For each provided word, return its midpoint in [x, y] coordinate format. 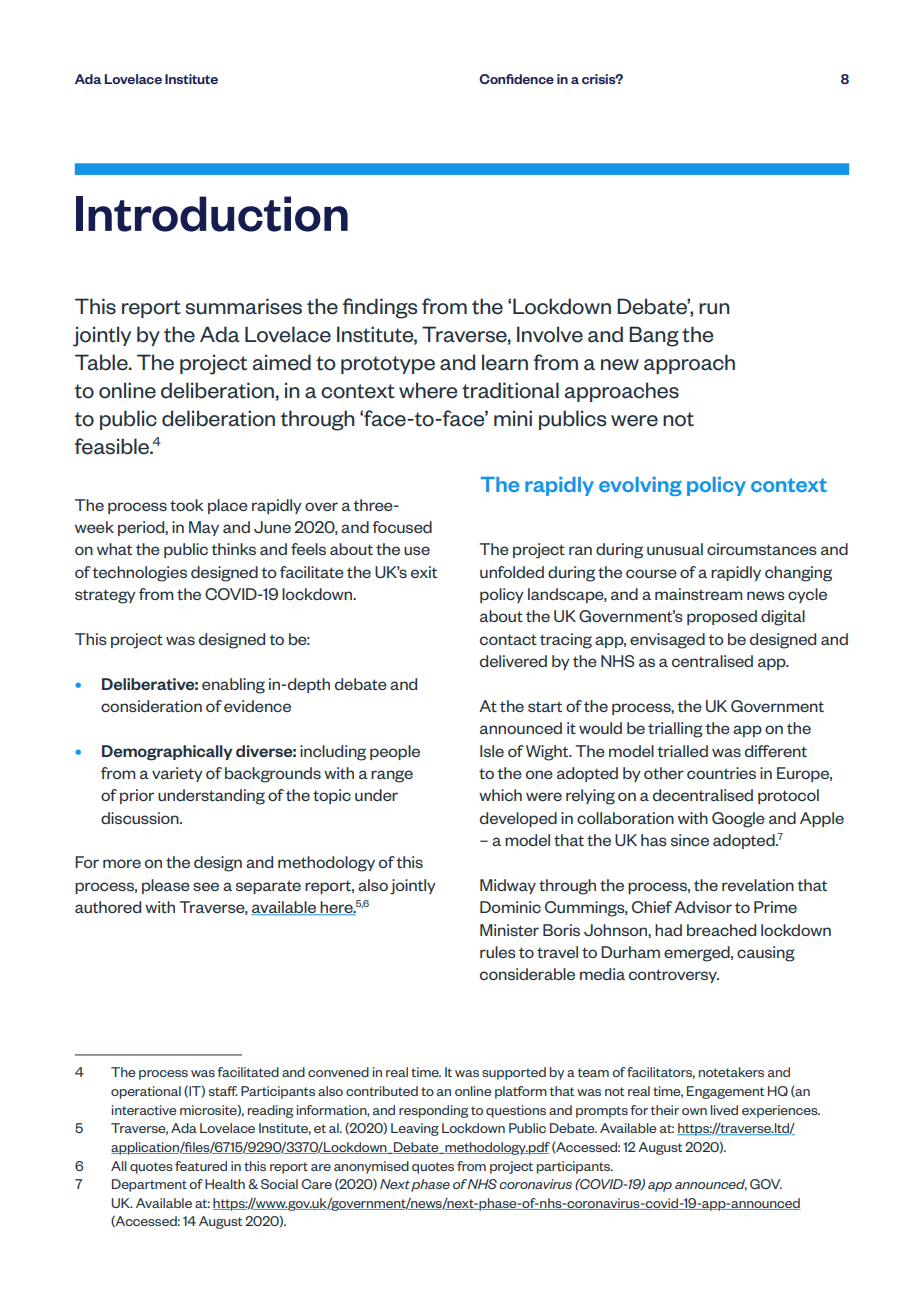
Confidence [516, 79]
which [500, 795]
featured [201, 1166]
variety [177, 774]
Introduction [212, 214]
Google [738, 820]
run [714, 309]
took [186, 505]
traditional [510, 390]
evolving [640, 486]
